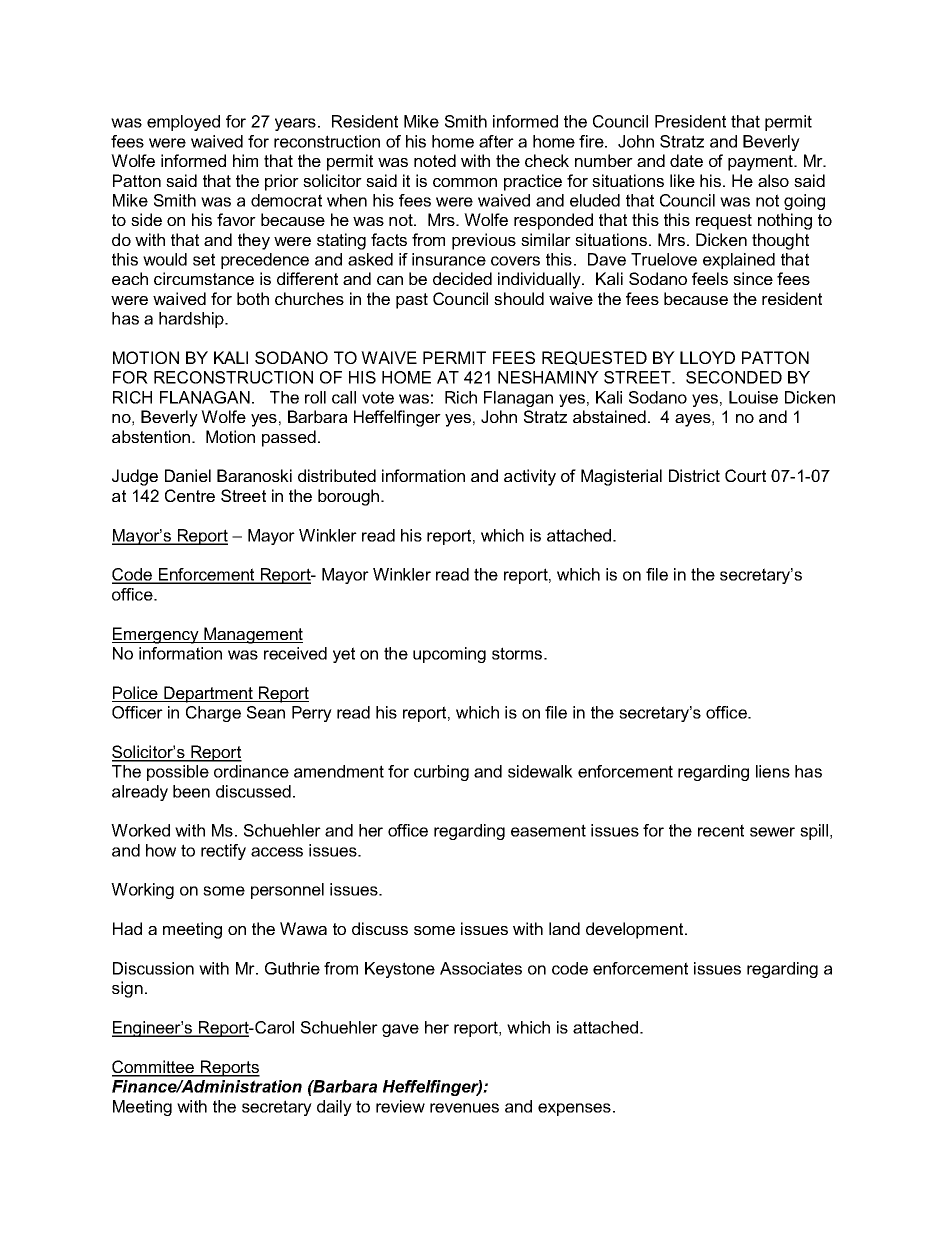 This screenshot has height=1233, width=952. I want to click on recent, so click(721, 830).
